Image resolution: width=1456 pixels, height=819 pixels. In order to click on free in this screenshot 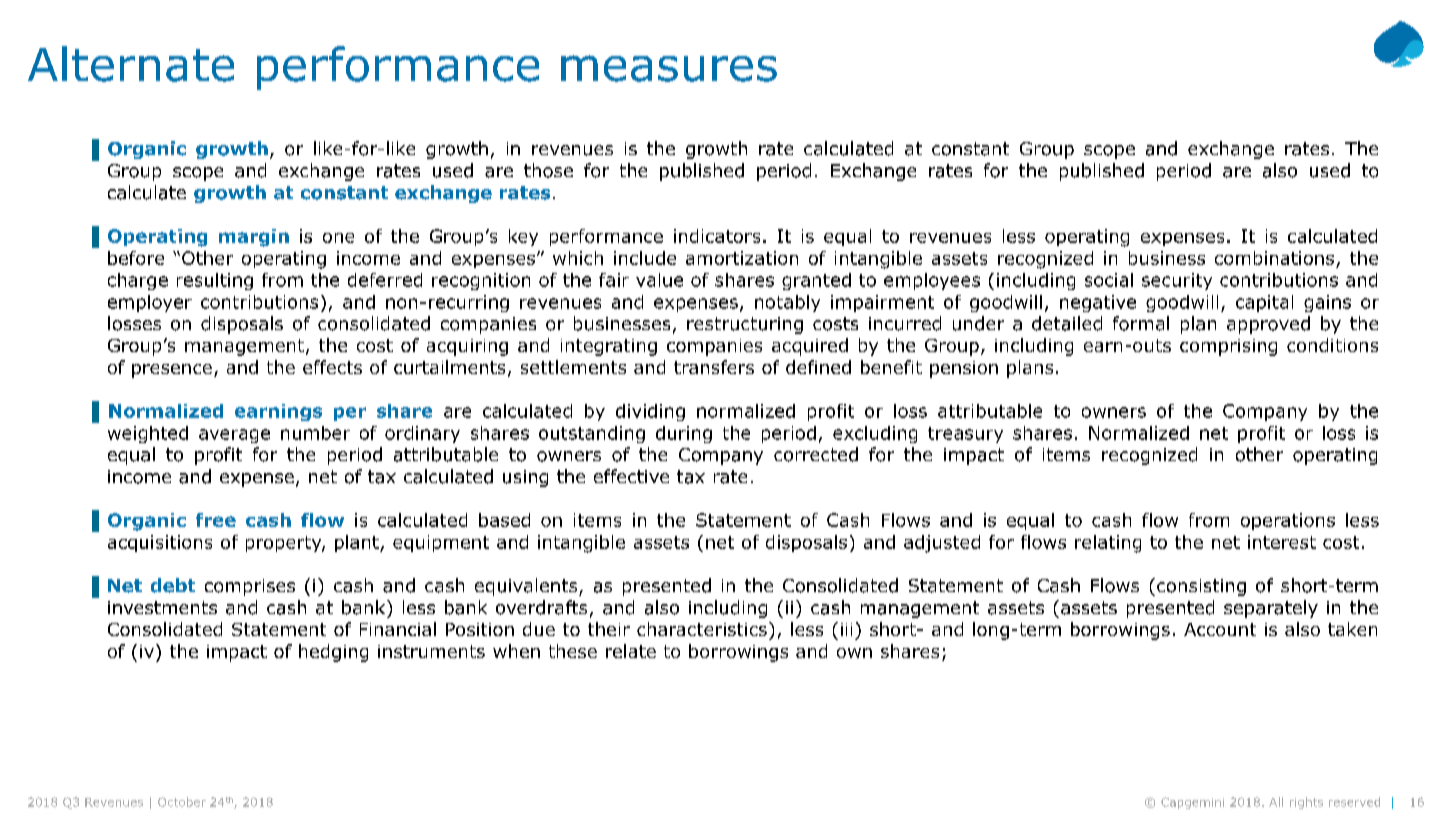, I will do `click(216, 520)`.
